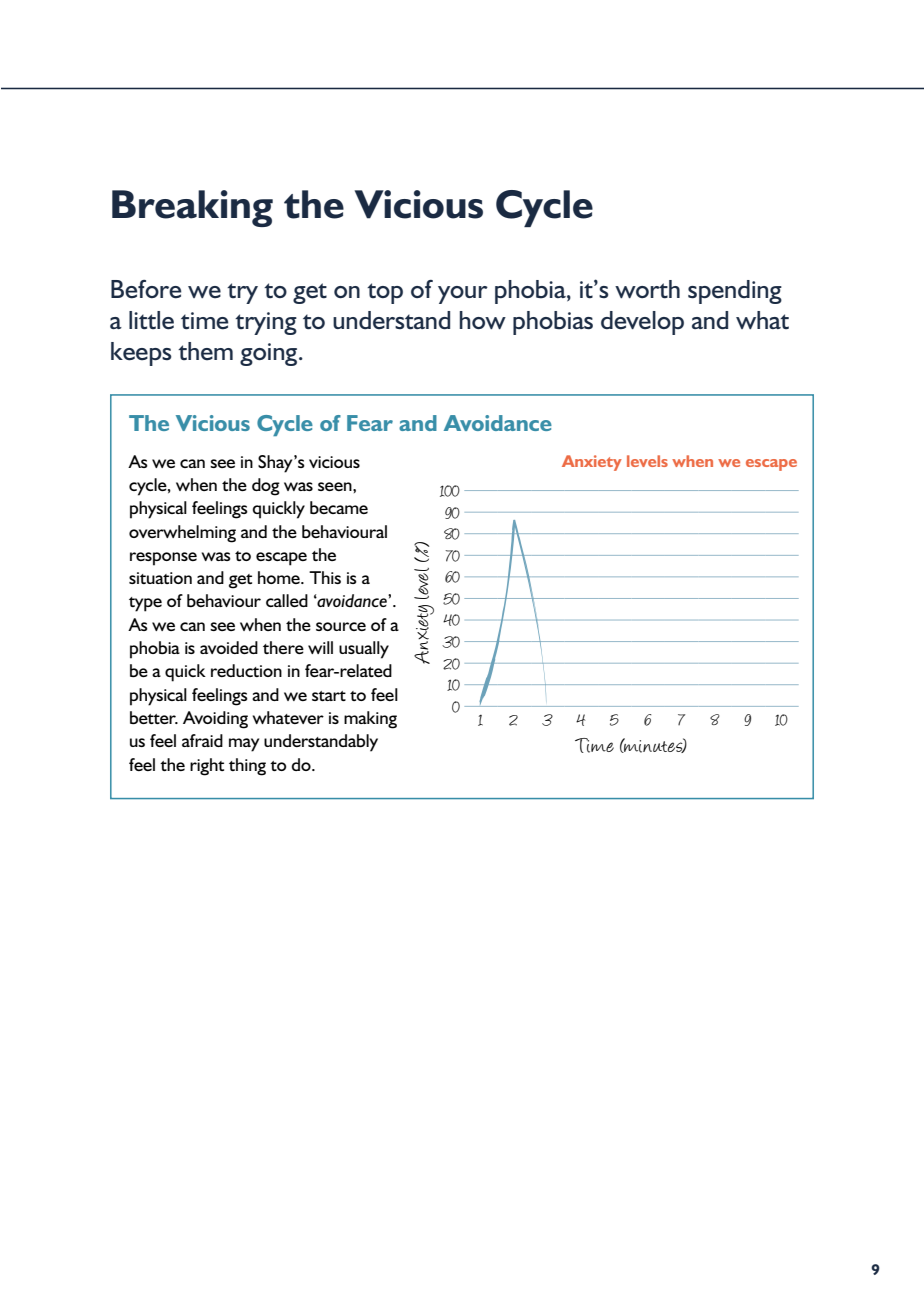  What do you see at coordinates (642, 323) in the screenshot?
I see `develop` at bounding box center [642, 323].
